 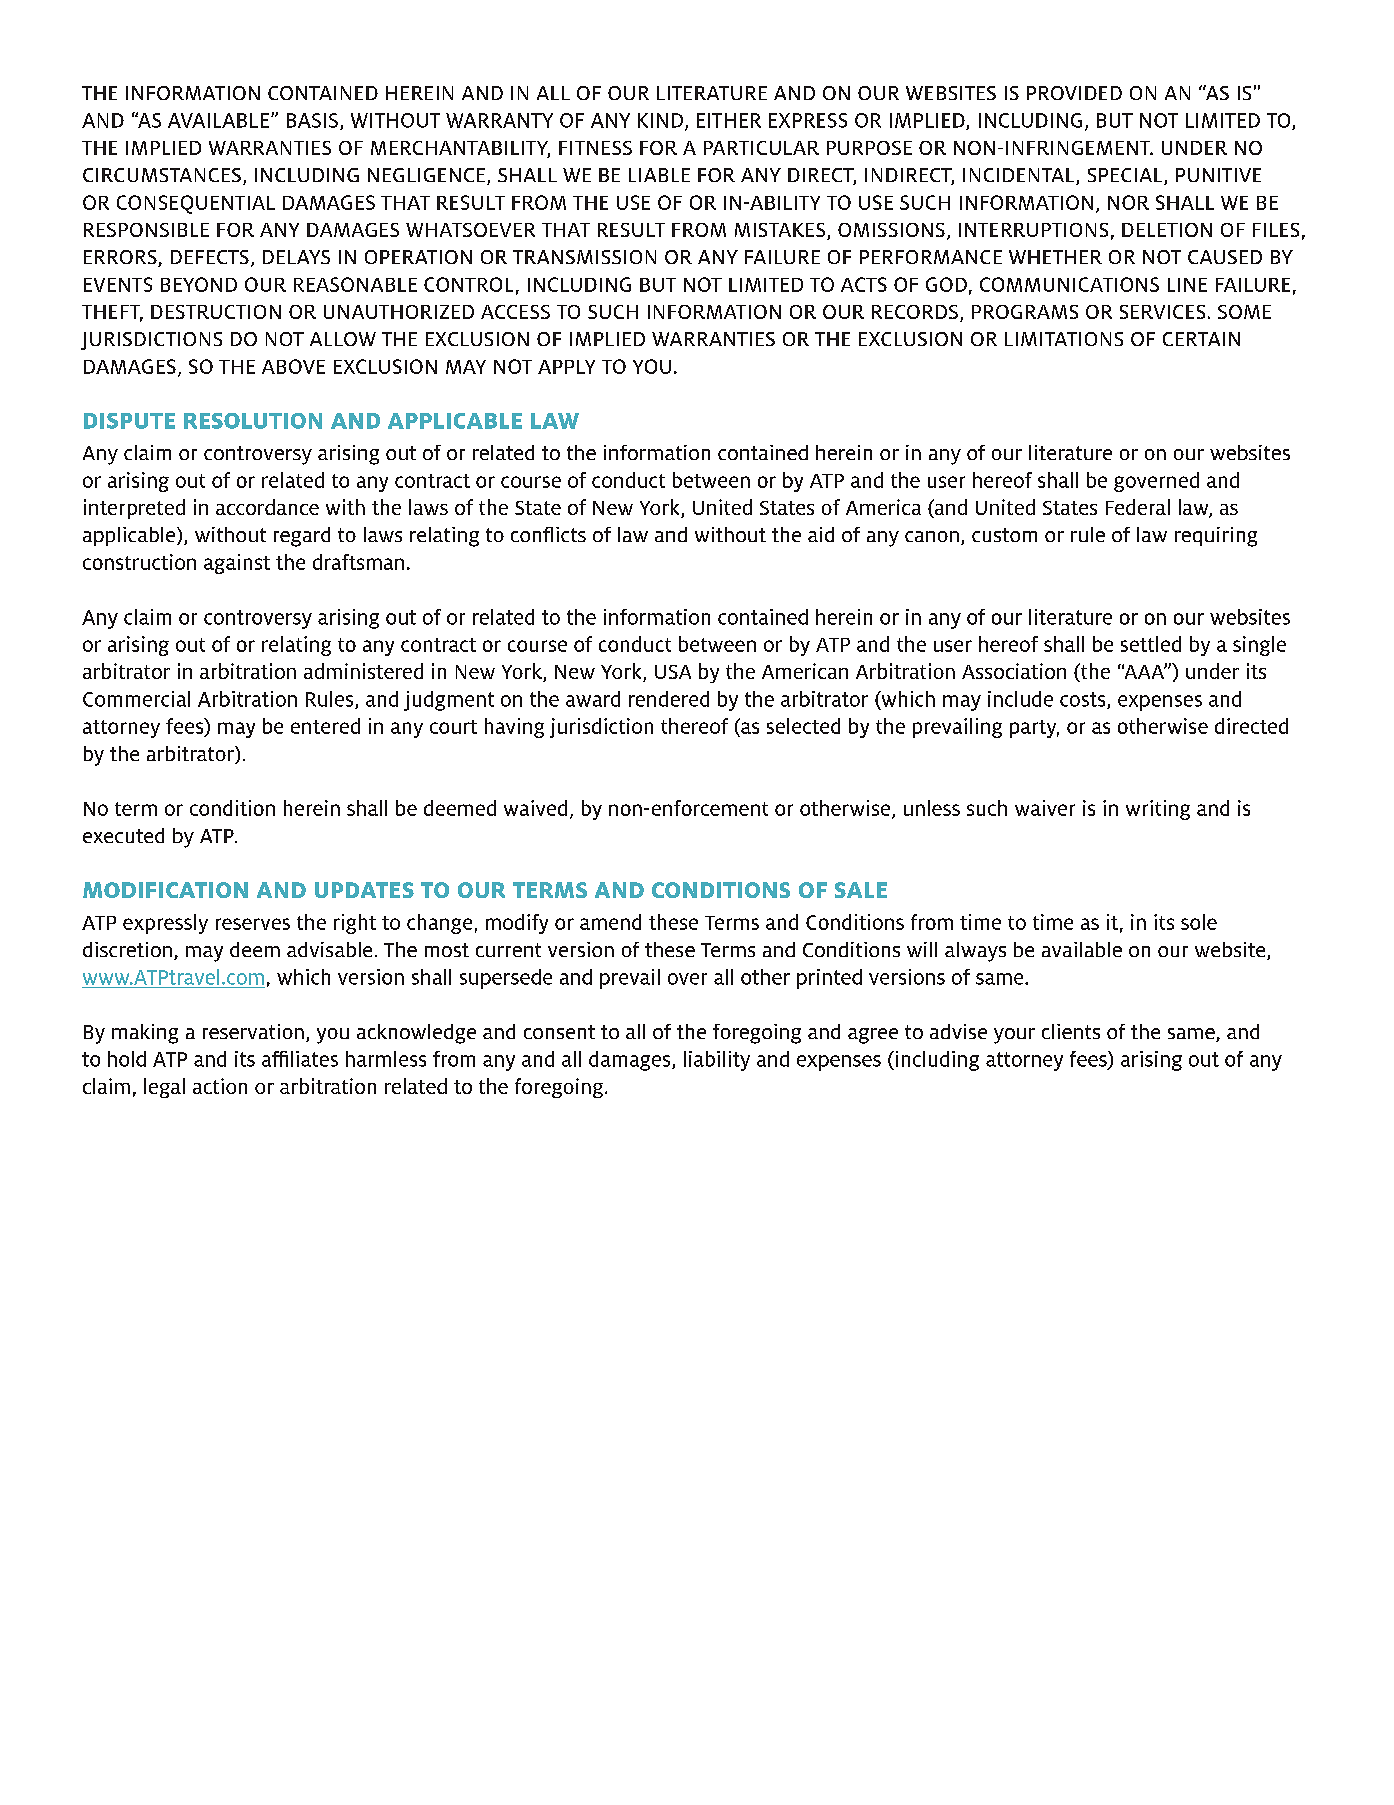 What do you see at coordinates (237, 564) in the document?
I see `against` at bounding box center [237, 564].
